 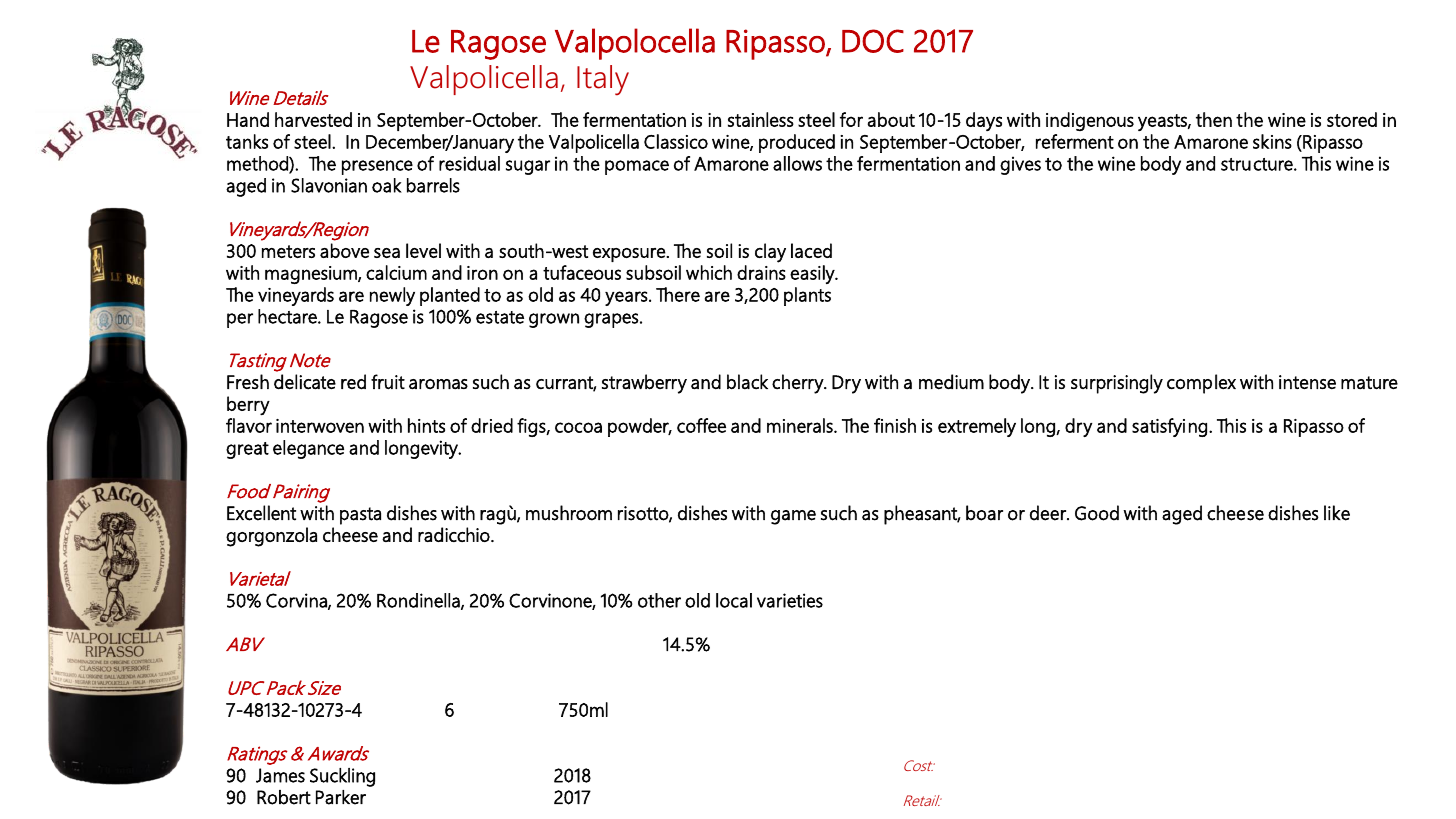 I want to click on Suckling, so click(x=342, y=777).
